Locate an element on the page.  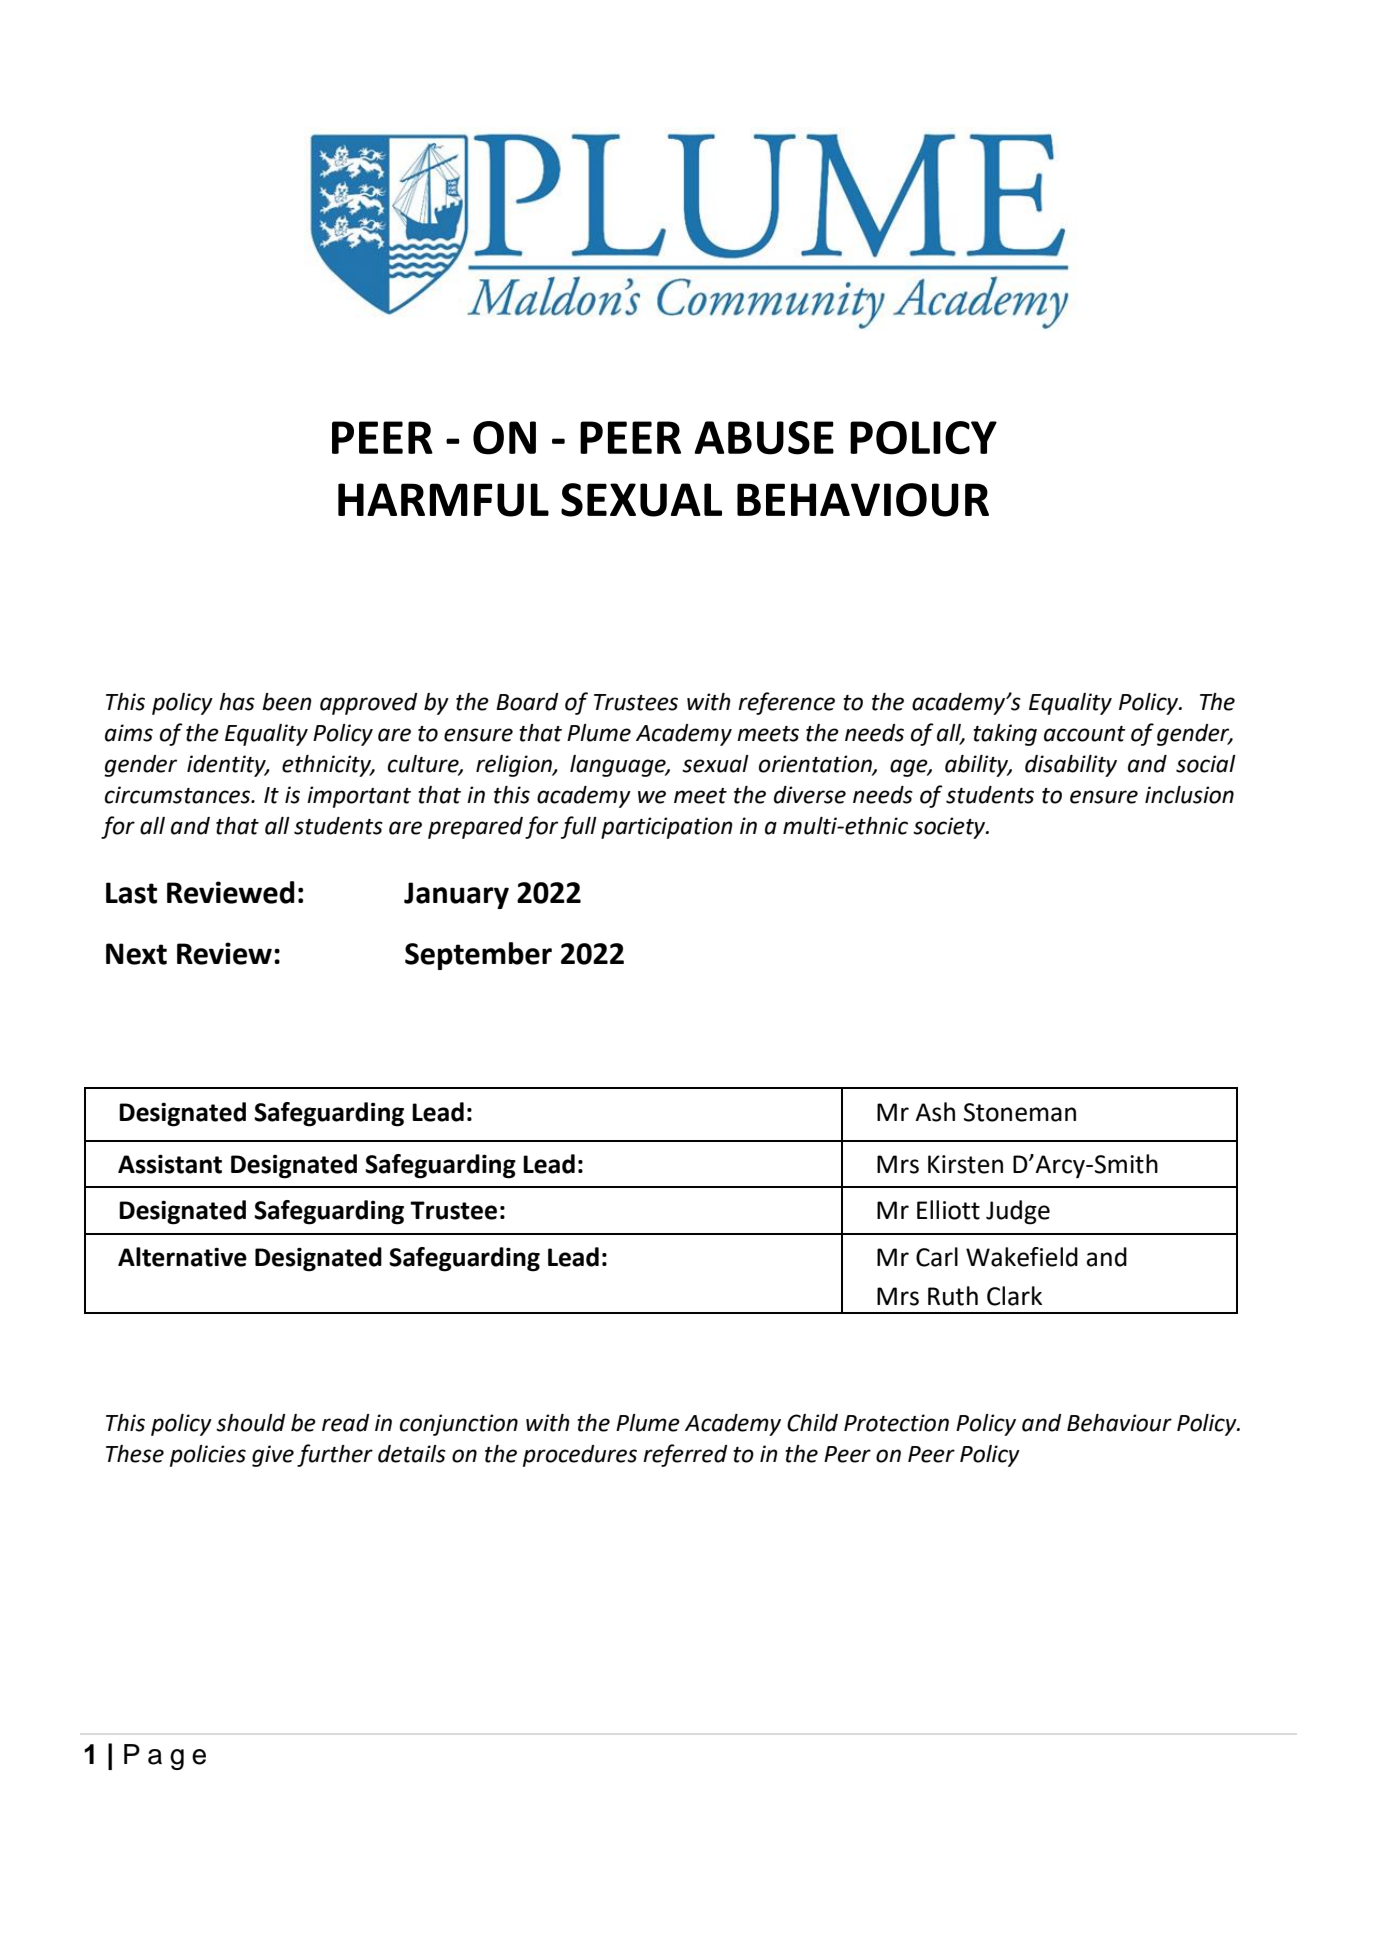
should is located at coordinates (250, 1423).
